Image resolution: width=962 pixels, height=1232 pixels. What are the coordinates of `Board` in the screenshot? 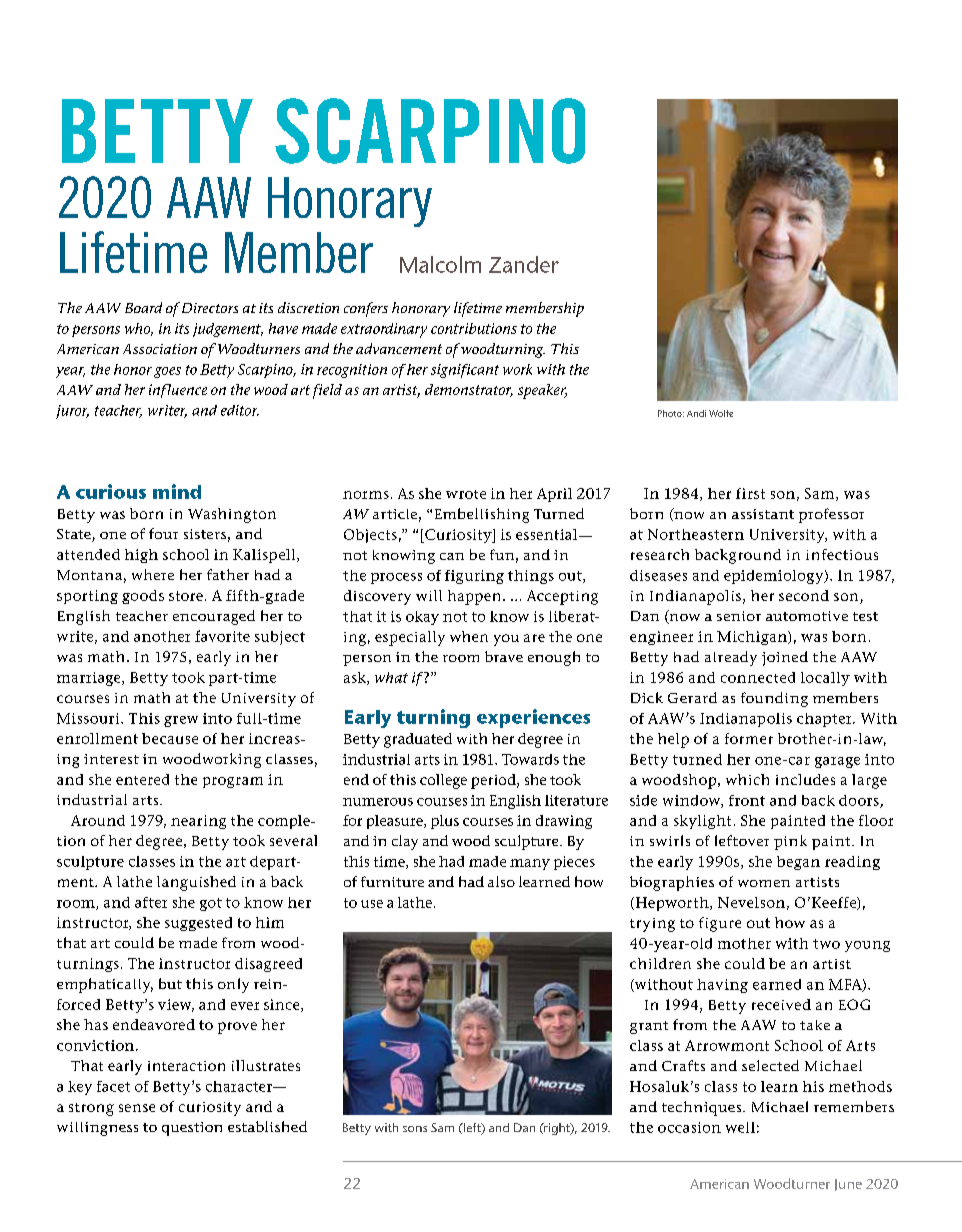 It's located at (143, 307).
